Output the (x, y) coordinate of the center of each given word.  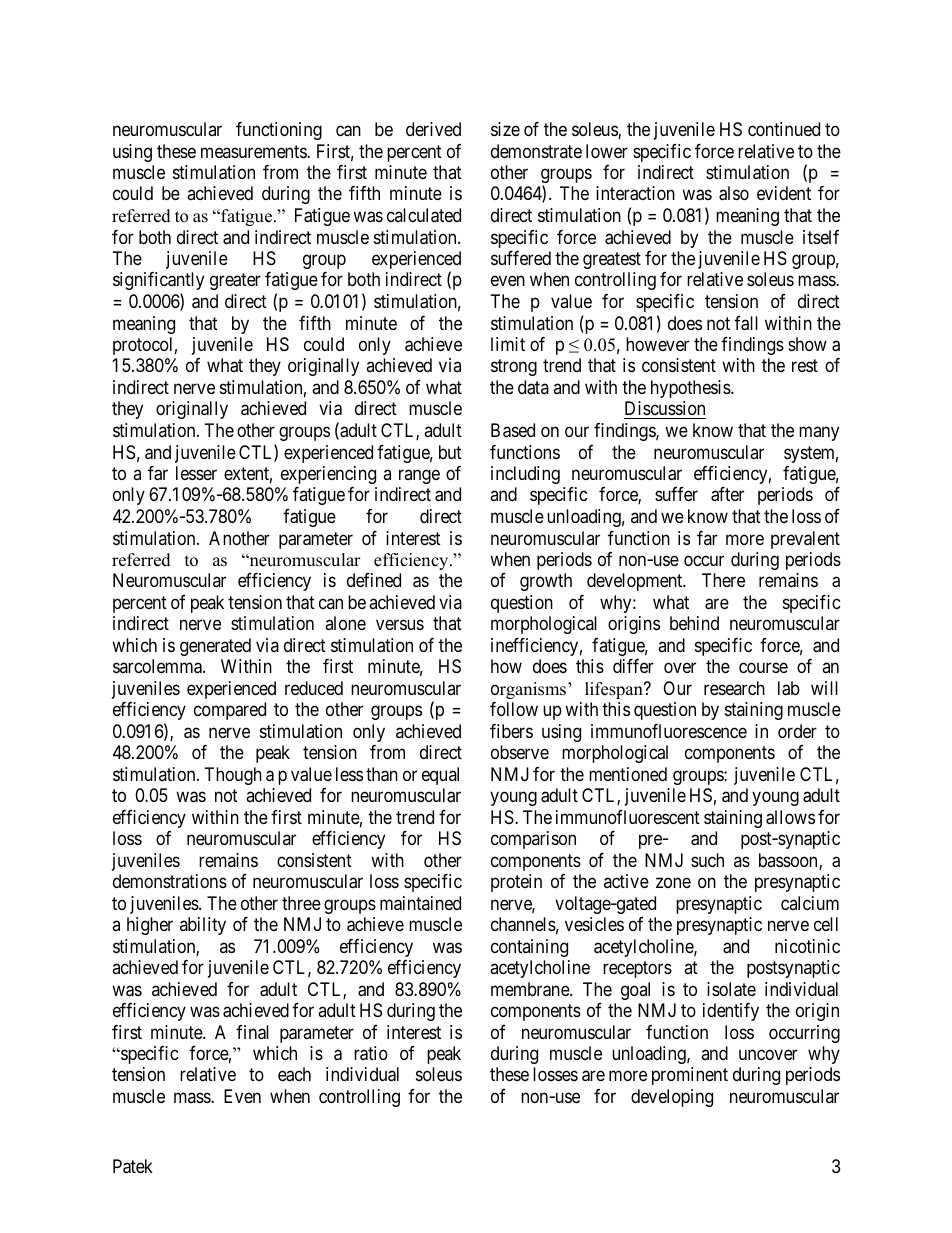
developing (672, 1098)
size (505, 129)
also (734, 193)
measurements (254, 151)
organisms (528, 690)
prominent (690, 1076)
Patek (133, 1166)
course (763, 668)
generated (215, 647)
